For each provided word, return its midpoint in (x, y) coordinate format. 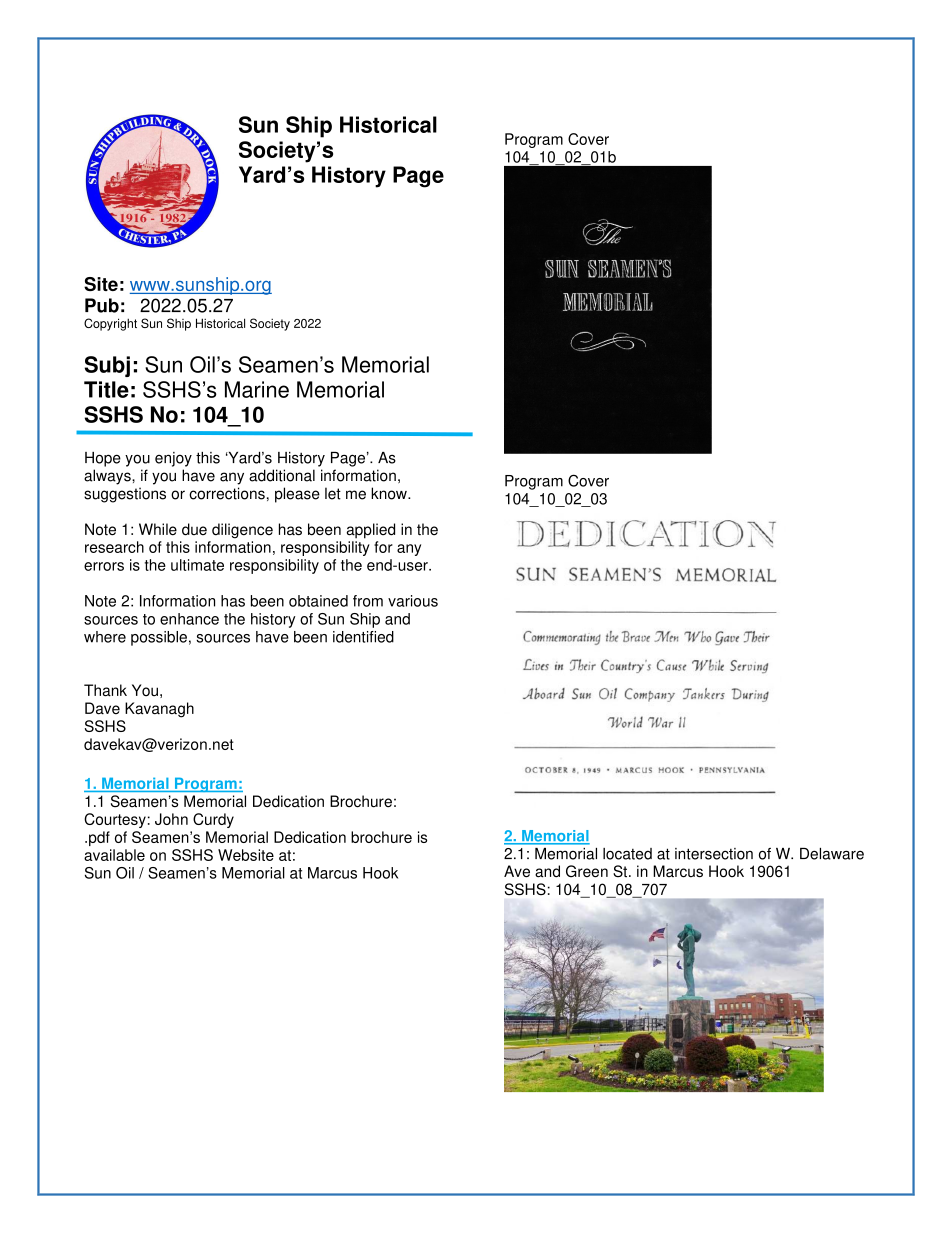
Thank (105, 690)
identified (363, 637)
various (413, 601)
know (390, 493)
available (114, 855)
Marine (257, 389)
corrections (227, 493)
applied (371, 531)
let (333, 493)
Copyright (110, 324)
